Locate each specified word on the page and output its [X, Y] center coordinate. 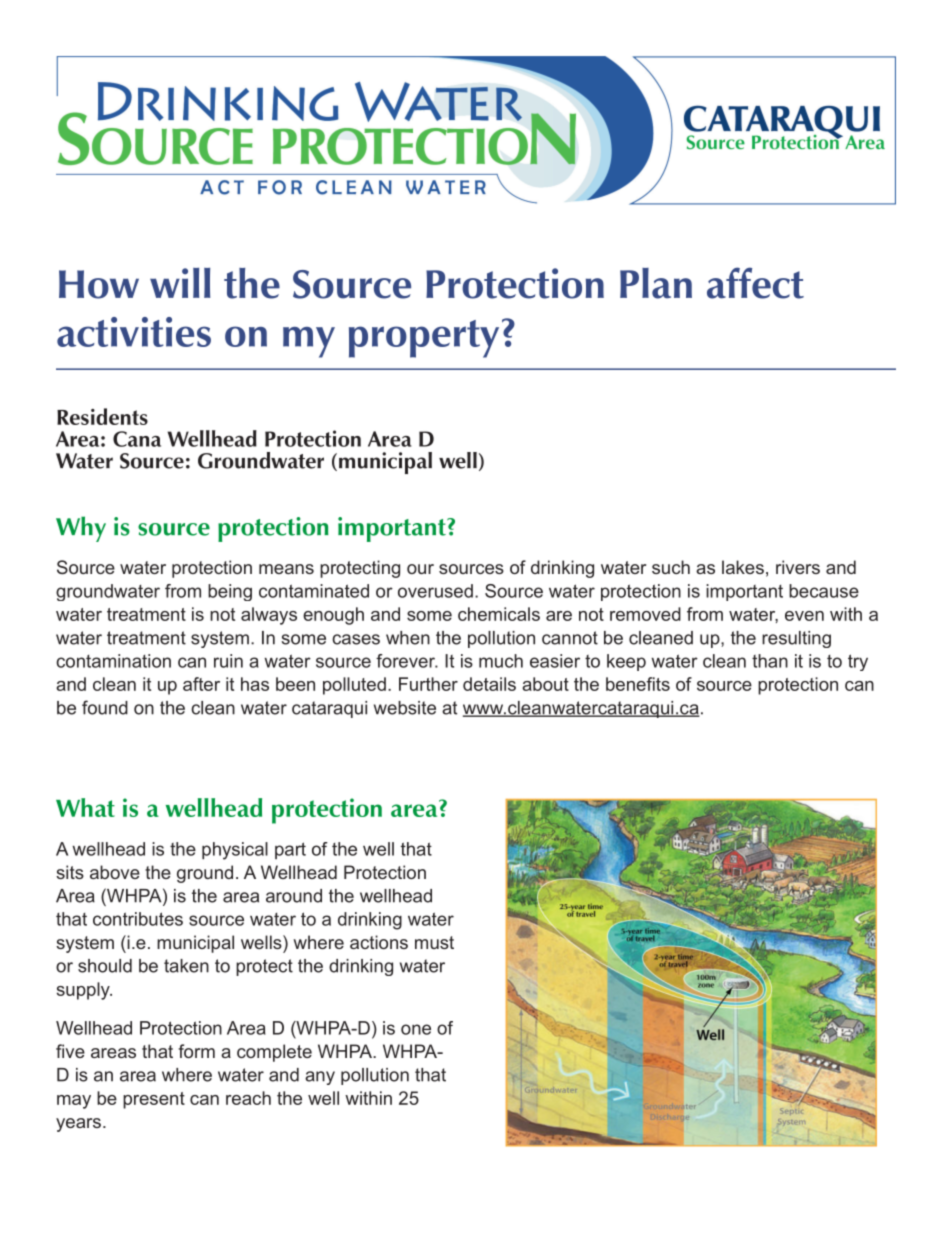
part [290, 850]
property [424, 339]
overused [435, 591]
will [180, 283]
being [230, 592]
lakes [743, 567]
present [154, 1100]
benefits [638, 684]
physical [235, 851]
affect [755, 283]
